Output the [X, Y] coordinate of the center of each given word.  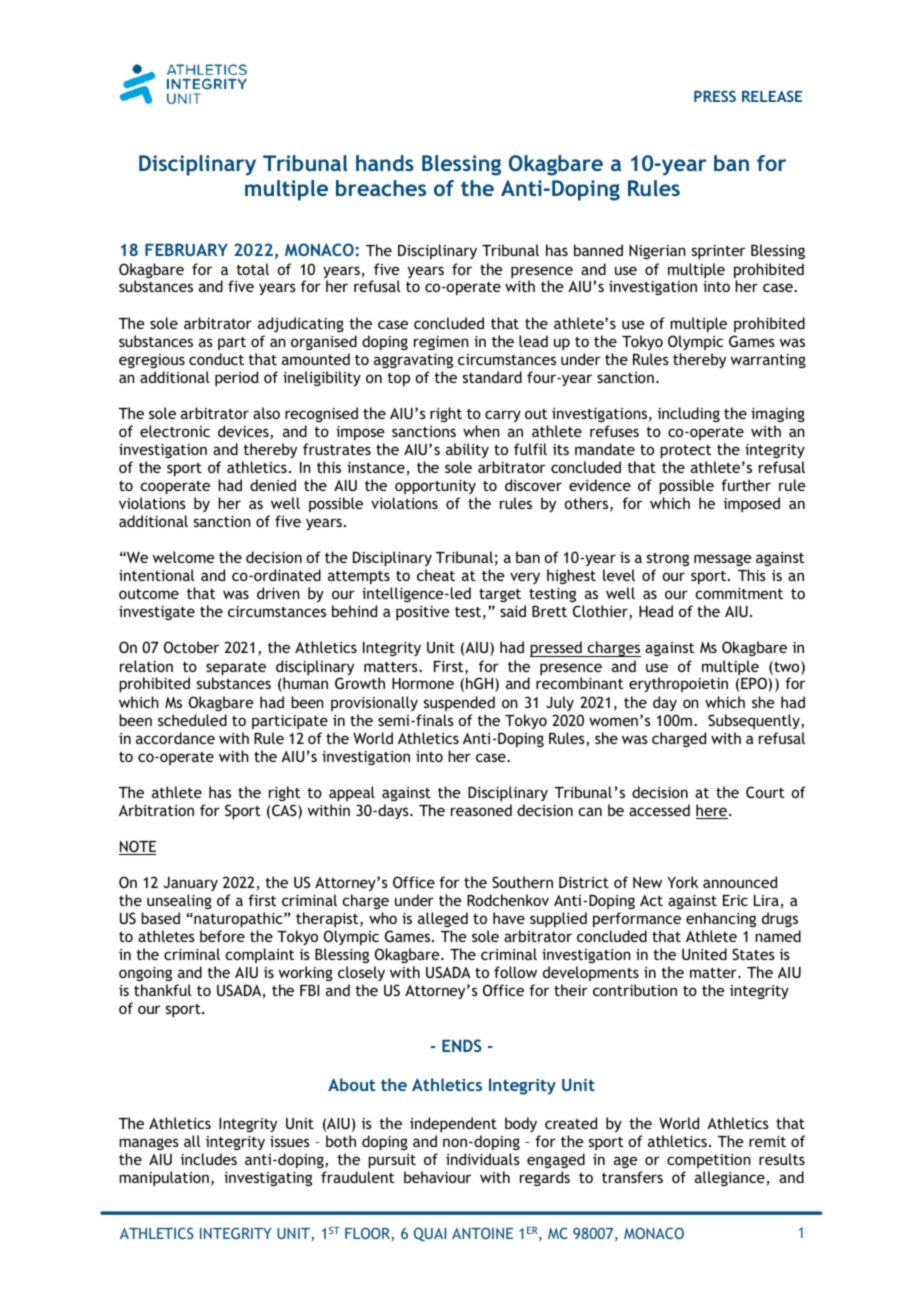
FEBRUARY [186, 249]
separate [236, 670]
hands [385, 163]
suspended [459, 703]
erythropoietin [678, 684]
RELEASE [772, 96]
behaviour [437, 1177]
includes [209, 1159]
